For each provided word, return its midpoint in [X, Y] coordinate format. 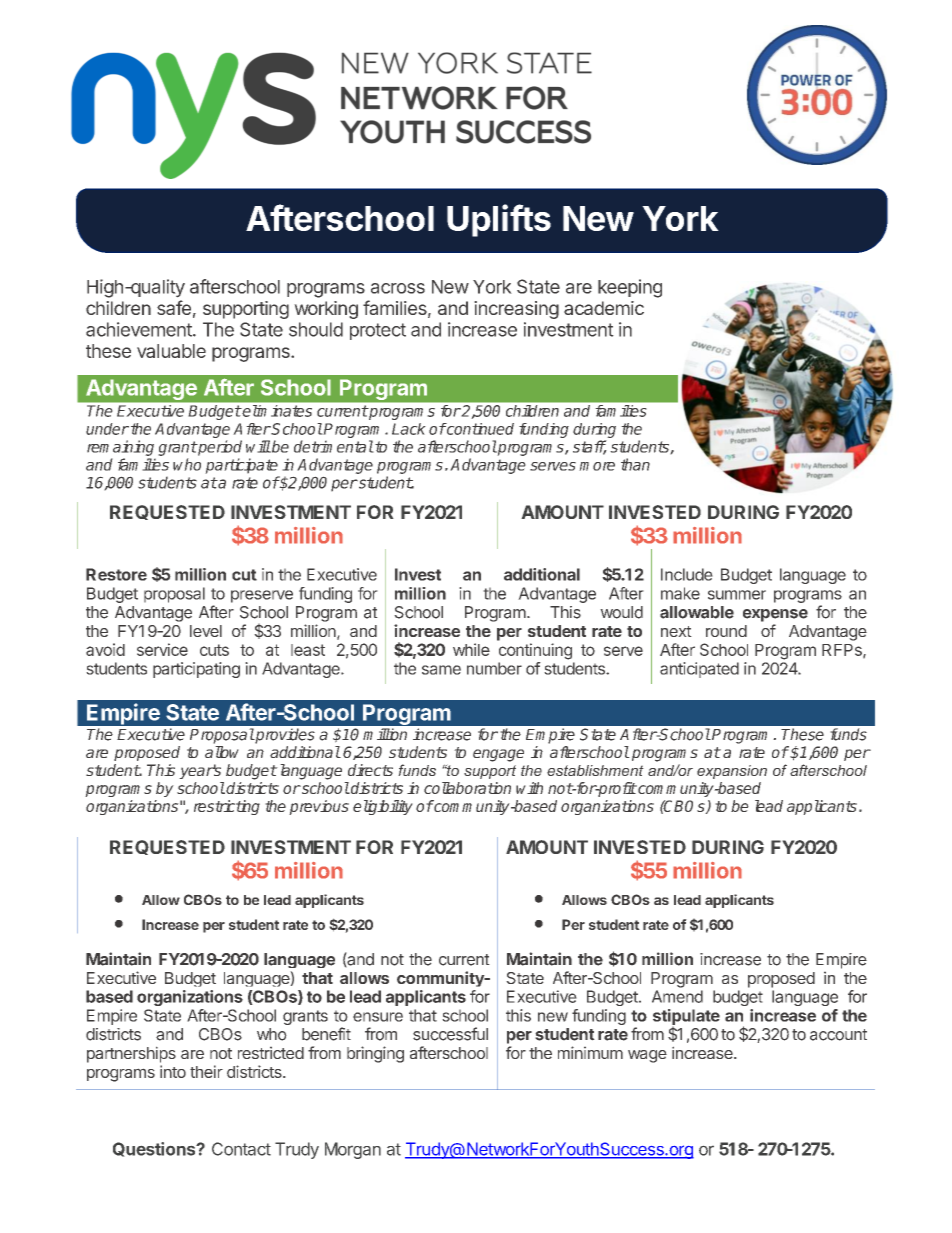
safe [174, 307]
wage [647, 1056]
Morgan [353, 1150]
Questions [155, 1149]
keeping [630, 288]
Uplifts [499, 220]
